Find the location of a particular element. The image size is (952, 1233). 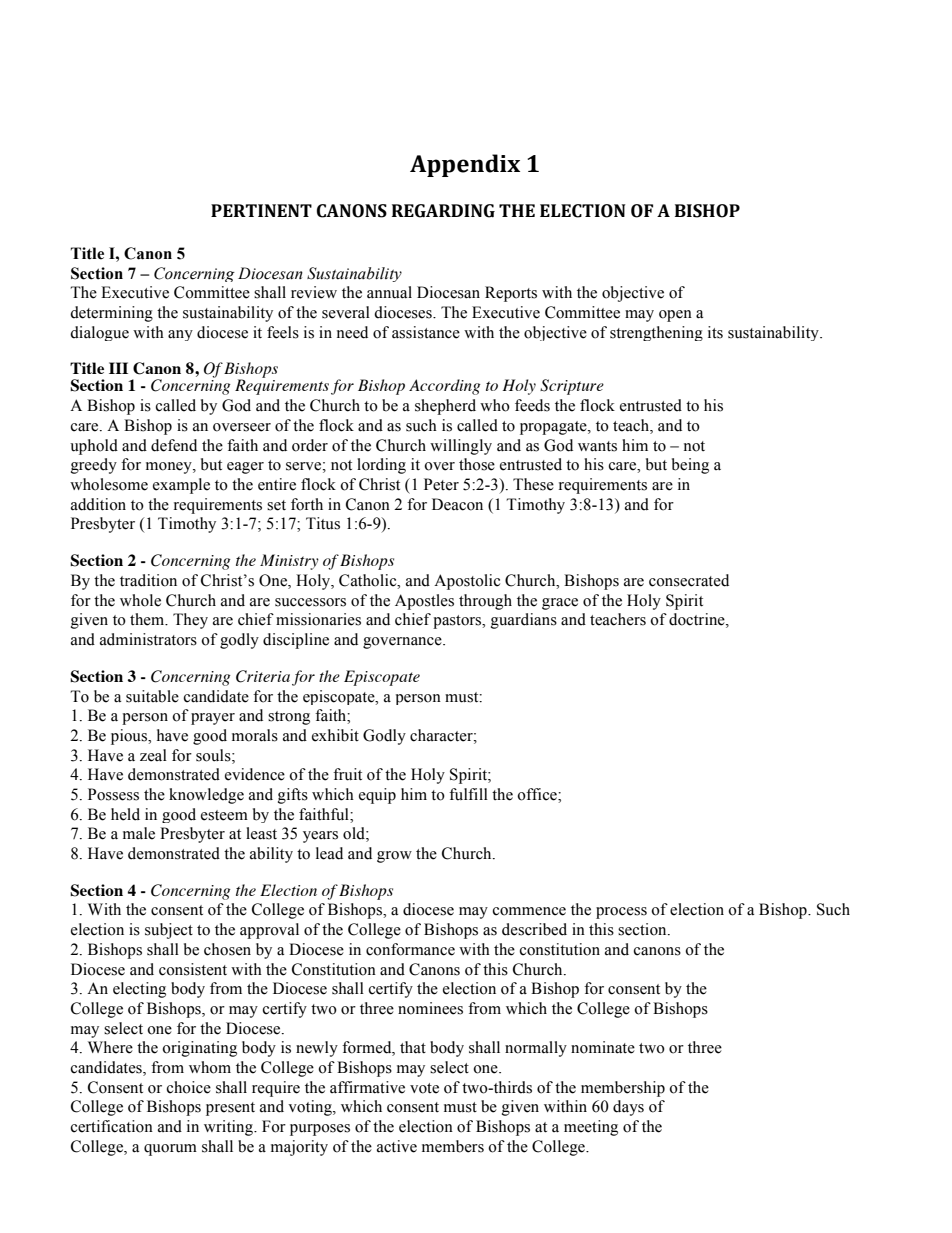

administrators is located at coordinates (148, 639).
